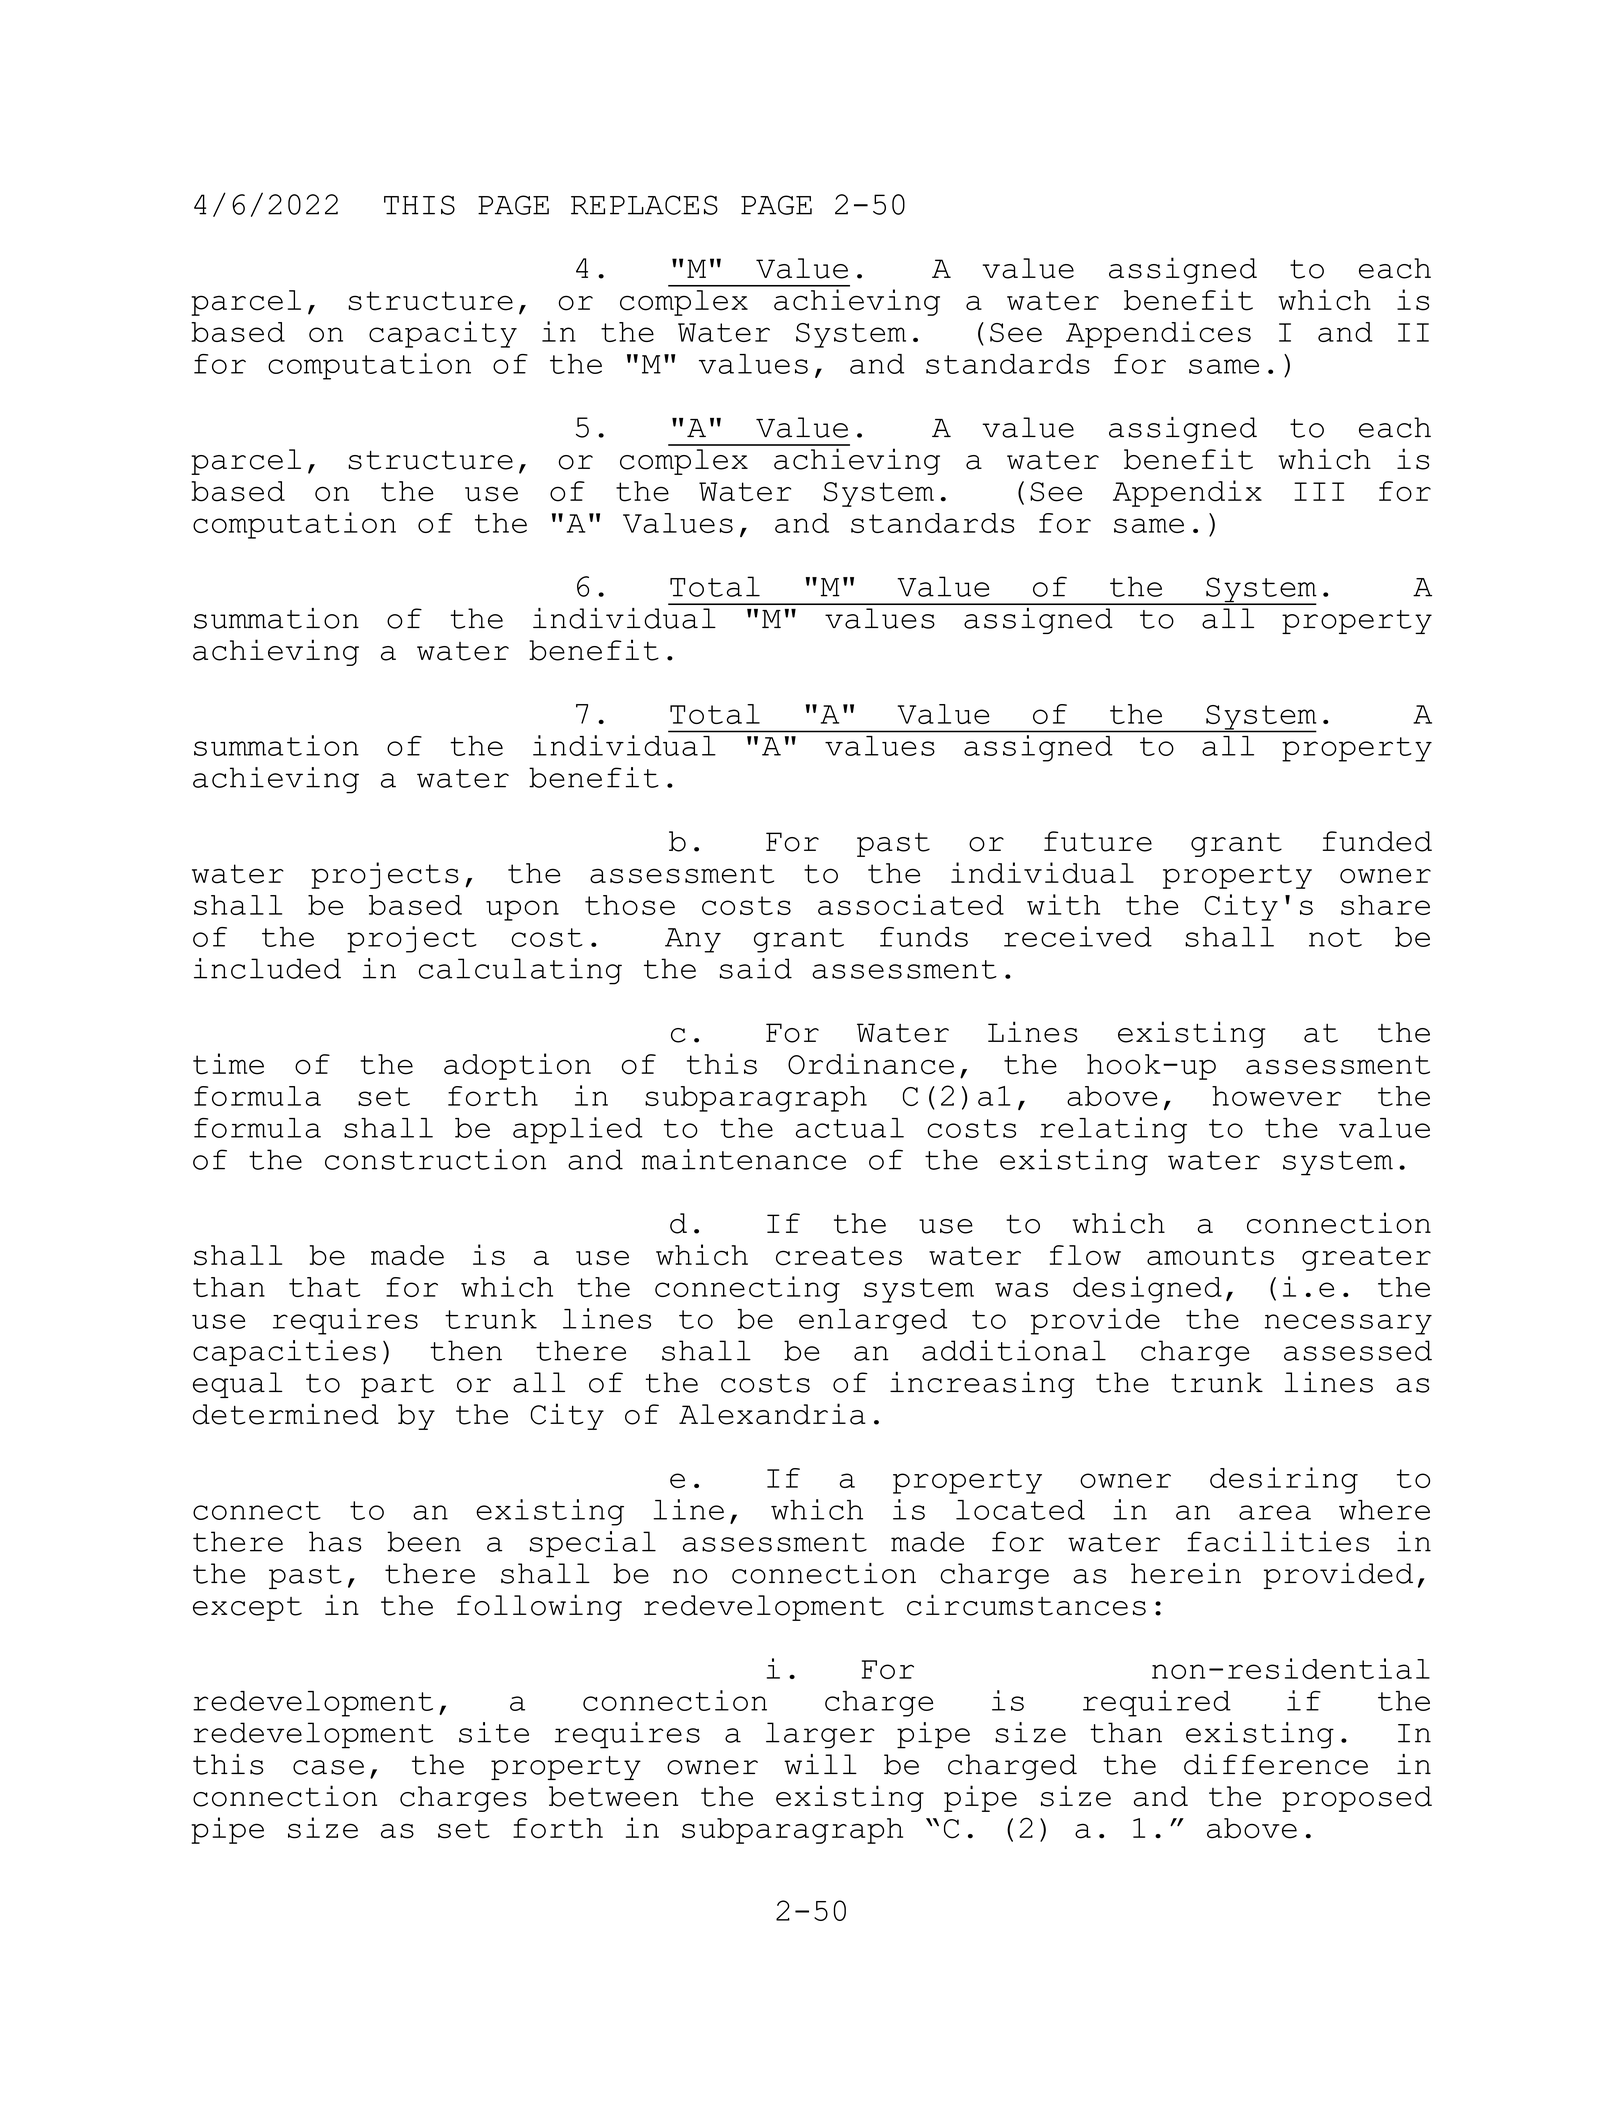 This page has height=2101, width=1623. Describe the element at coordinates (772, 1414) in the page. I see `Alexandria` at that location.
